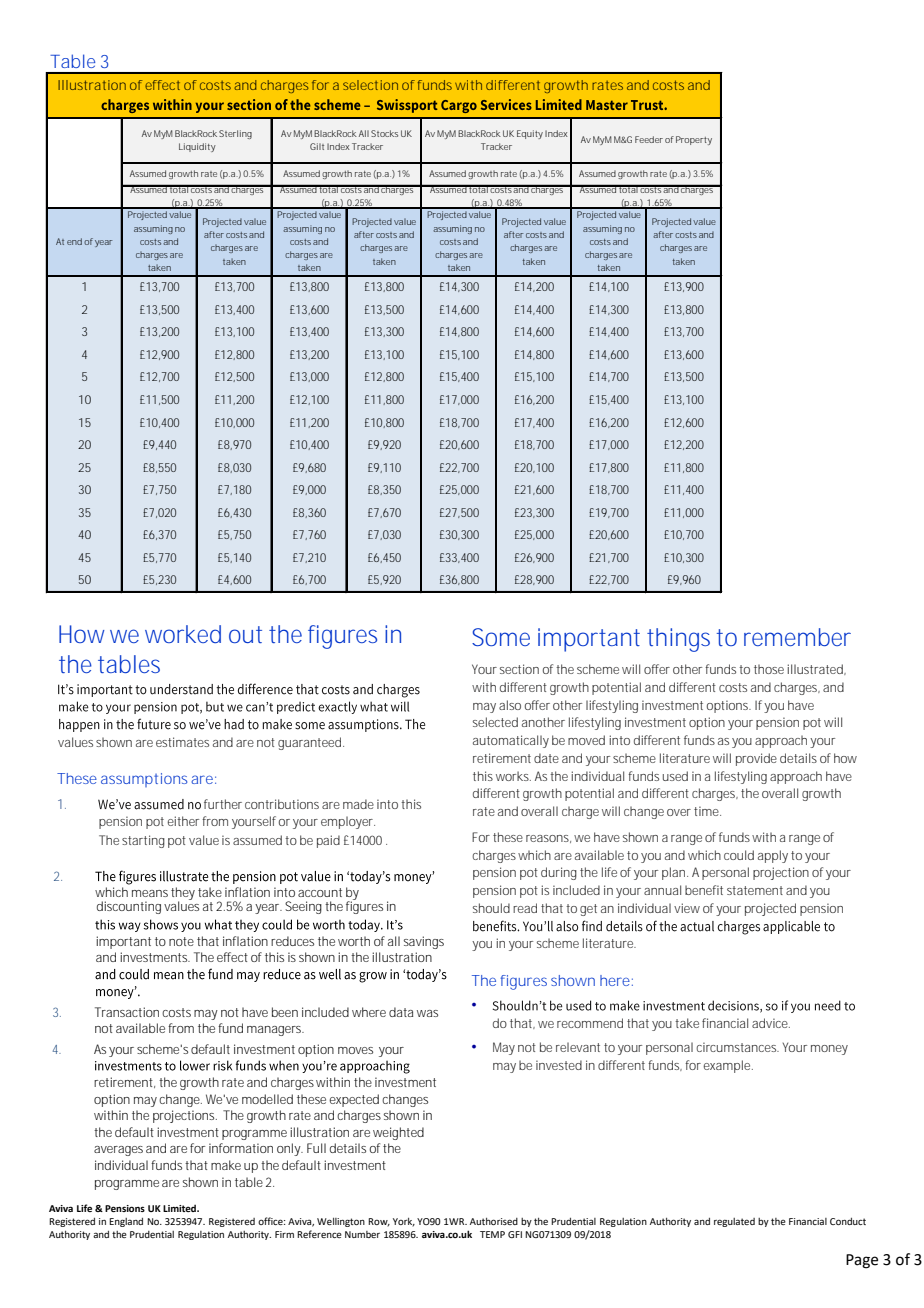 The image size is (924, 1308). Describe the element at coordinates (530, 134) in the screenshot. I see `Equity` at that location.
